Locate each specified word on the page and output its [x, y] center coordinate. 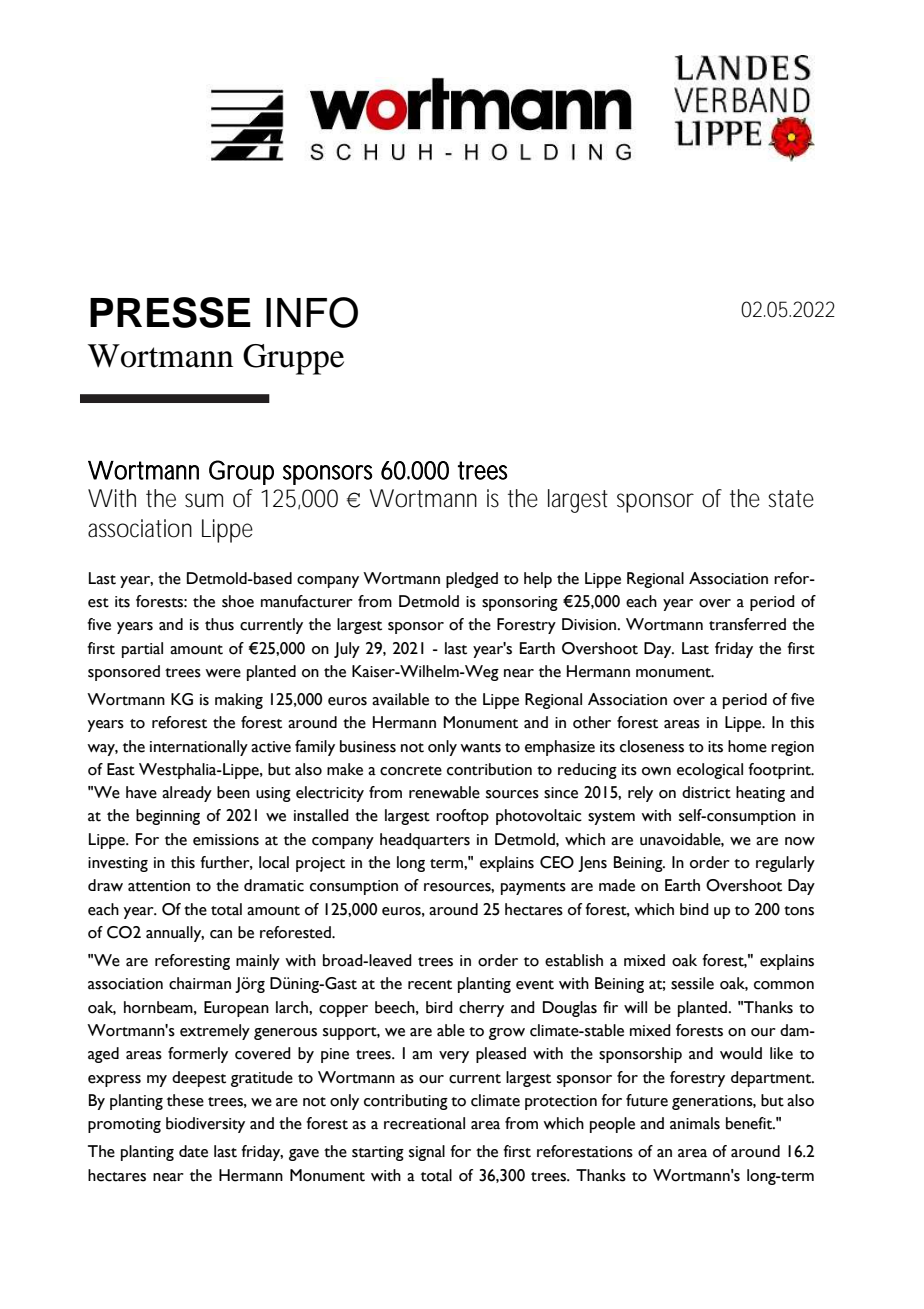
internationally [199, 748]
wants [480, 748]
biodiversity [205, 1125]
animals [695, 1123]
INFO [312, 312]
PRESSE [170, 312]
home [747, 746]
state [791, 499]
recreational [424, 1123]
